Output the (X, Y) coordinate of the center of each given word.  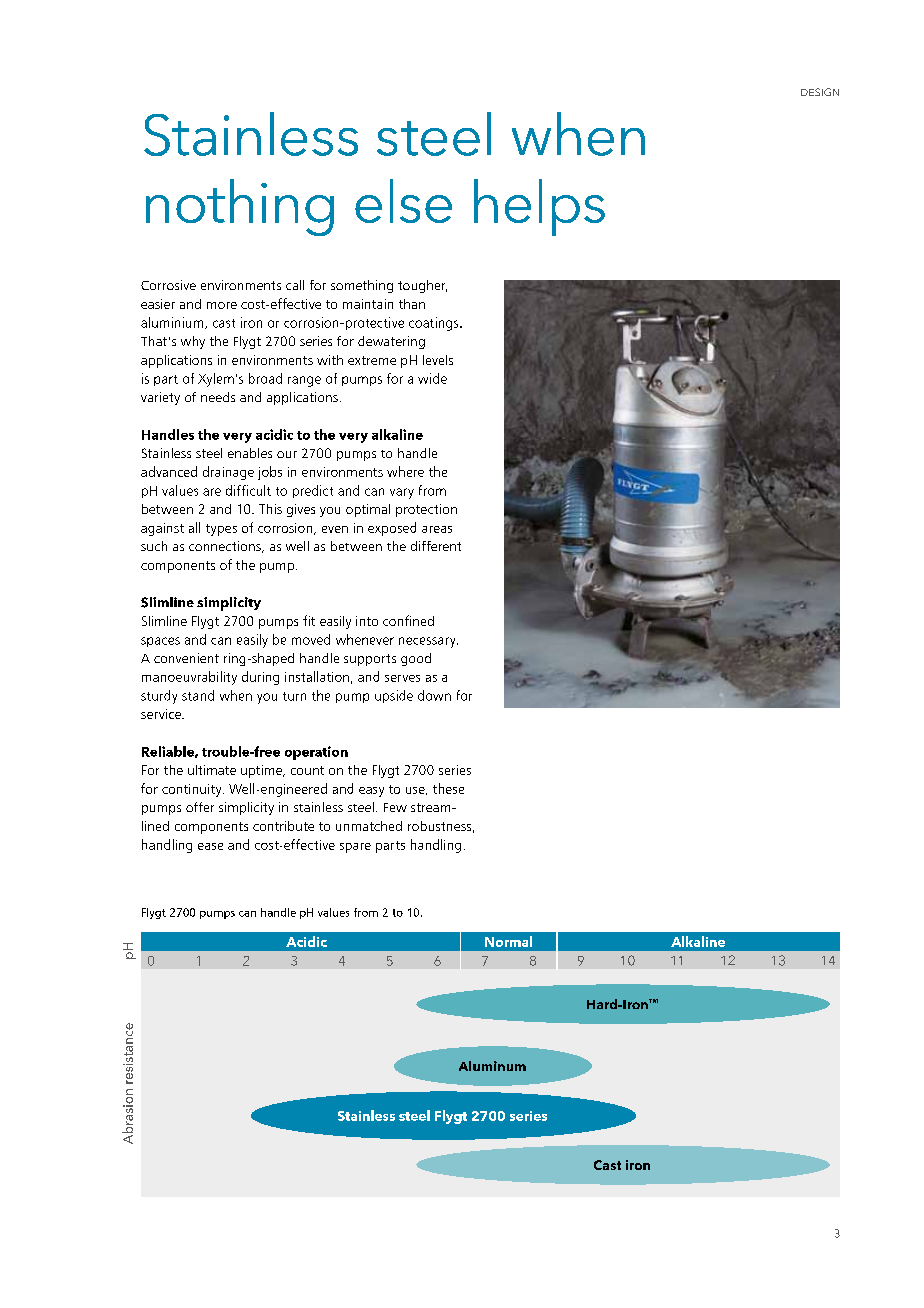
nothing (240, 207)
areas (437, 529)
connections (226, 547)
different (436, 546)
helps (539, 207)
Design (820, 92)
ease (210, 846)
